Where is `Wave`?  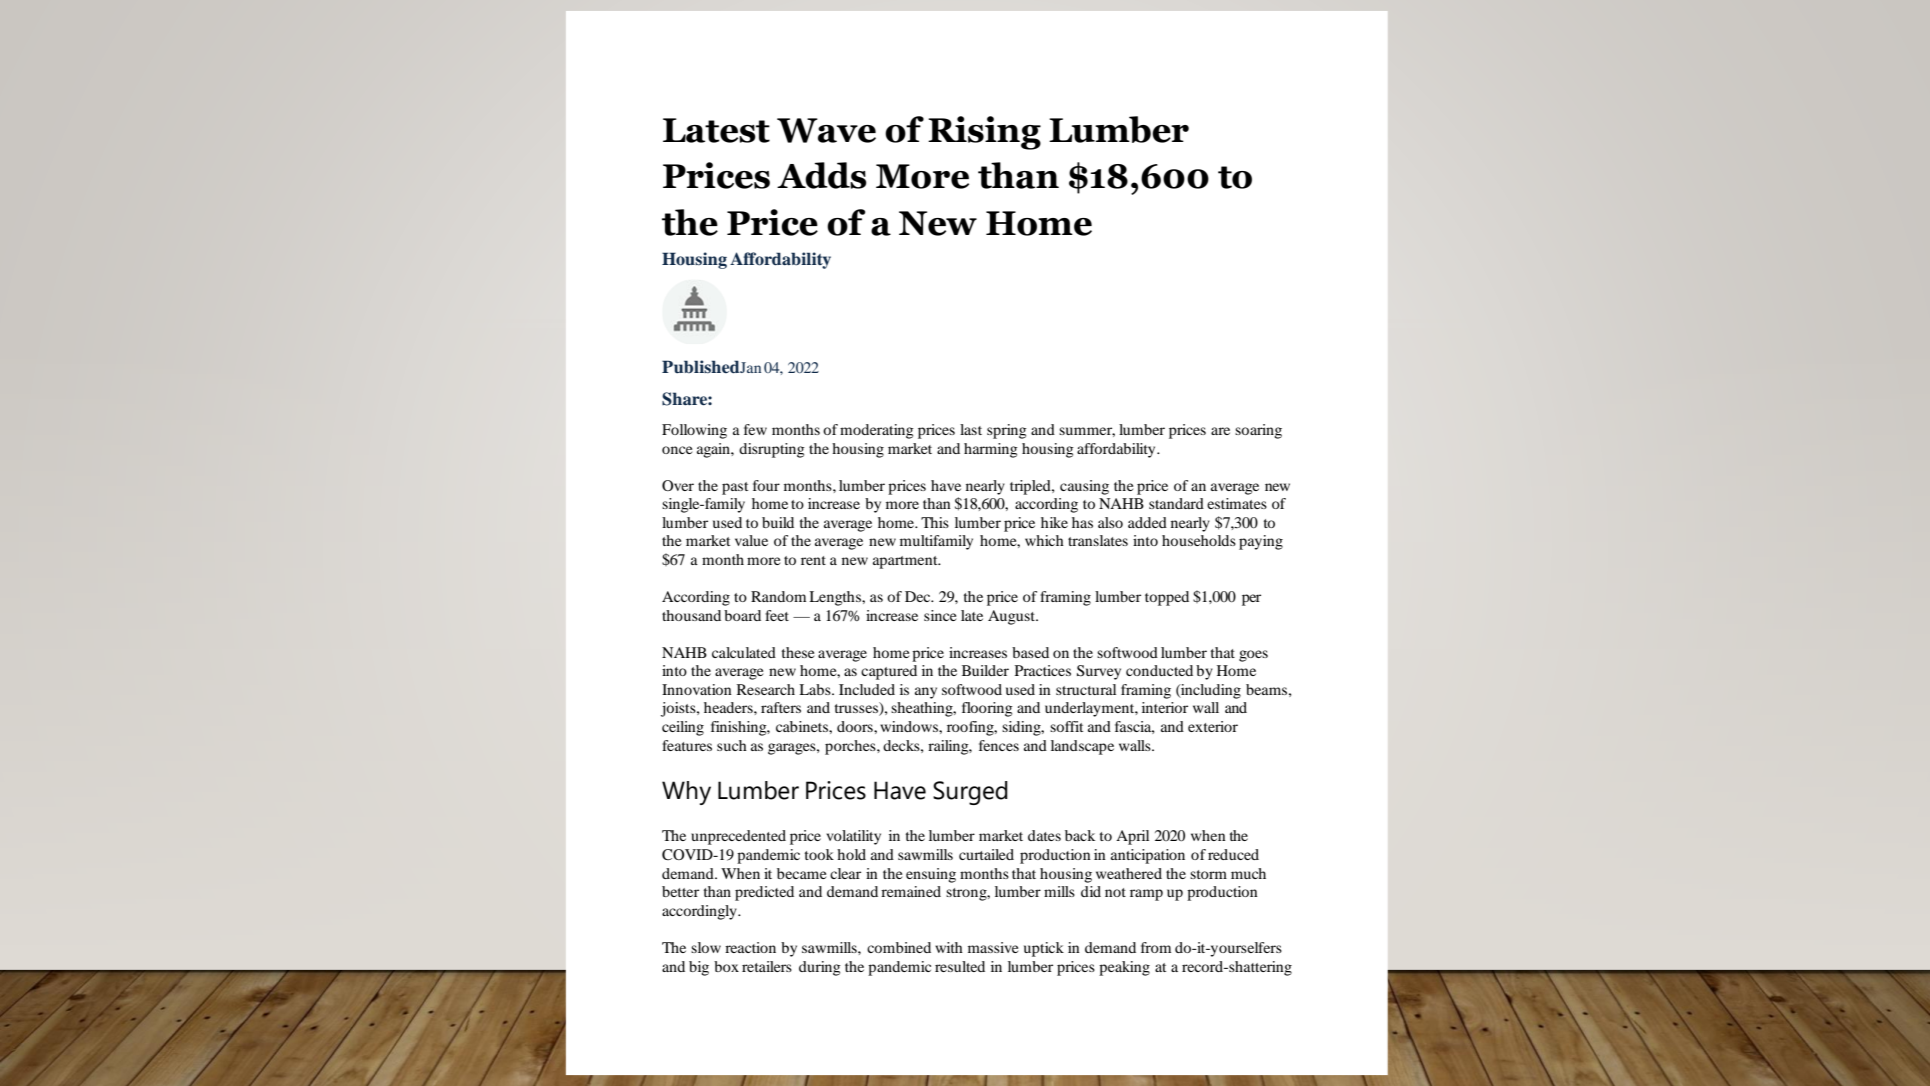 Wave is located at coordinates (826, 130).
